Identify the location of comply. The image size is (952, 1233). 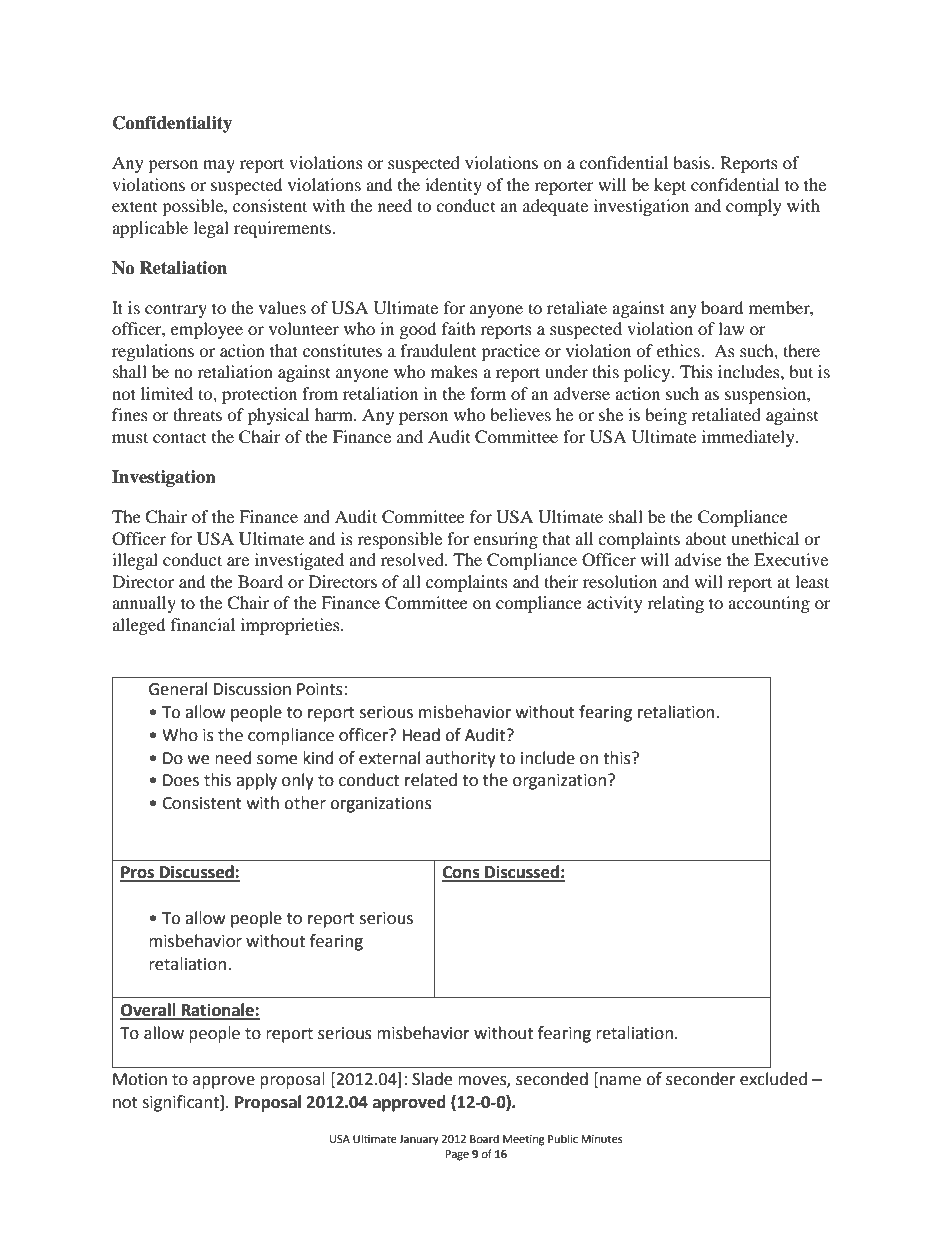
(754, 207).
